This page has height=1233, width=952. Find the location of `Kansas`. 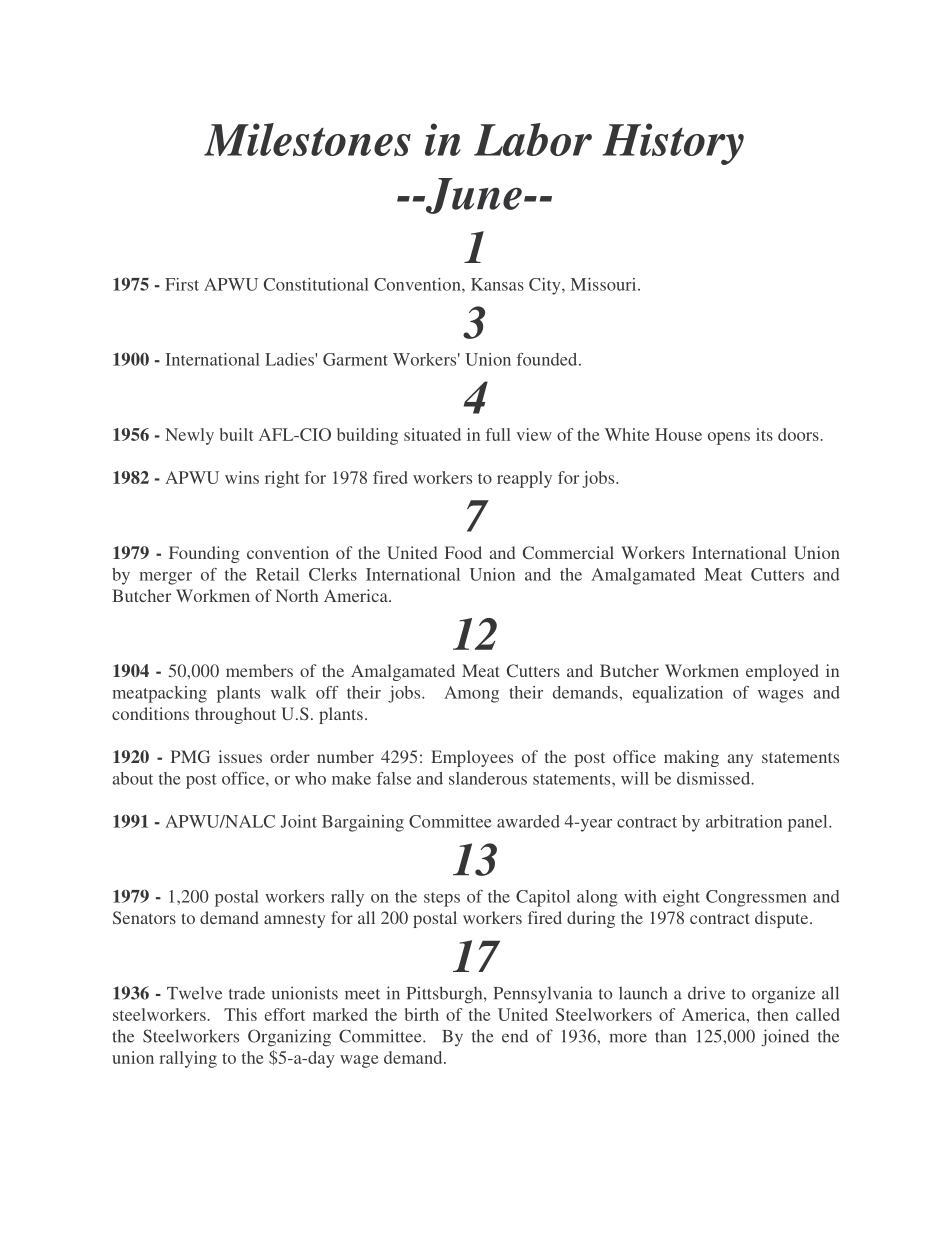

Kansas is located at coordinates (497, 284).
